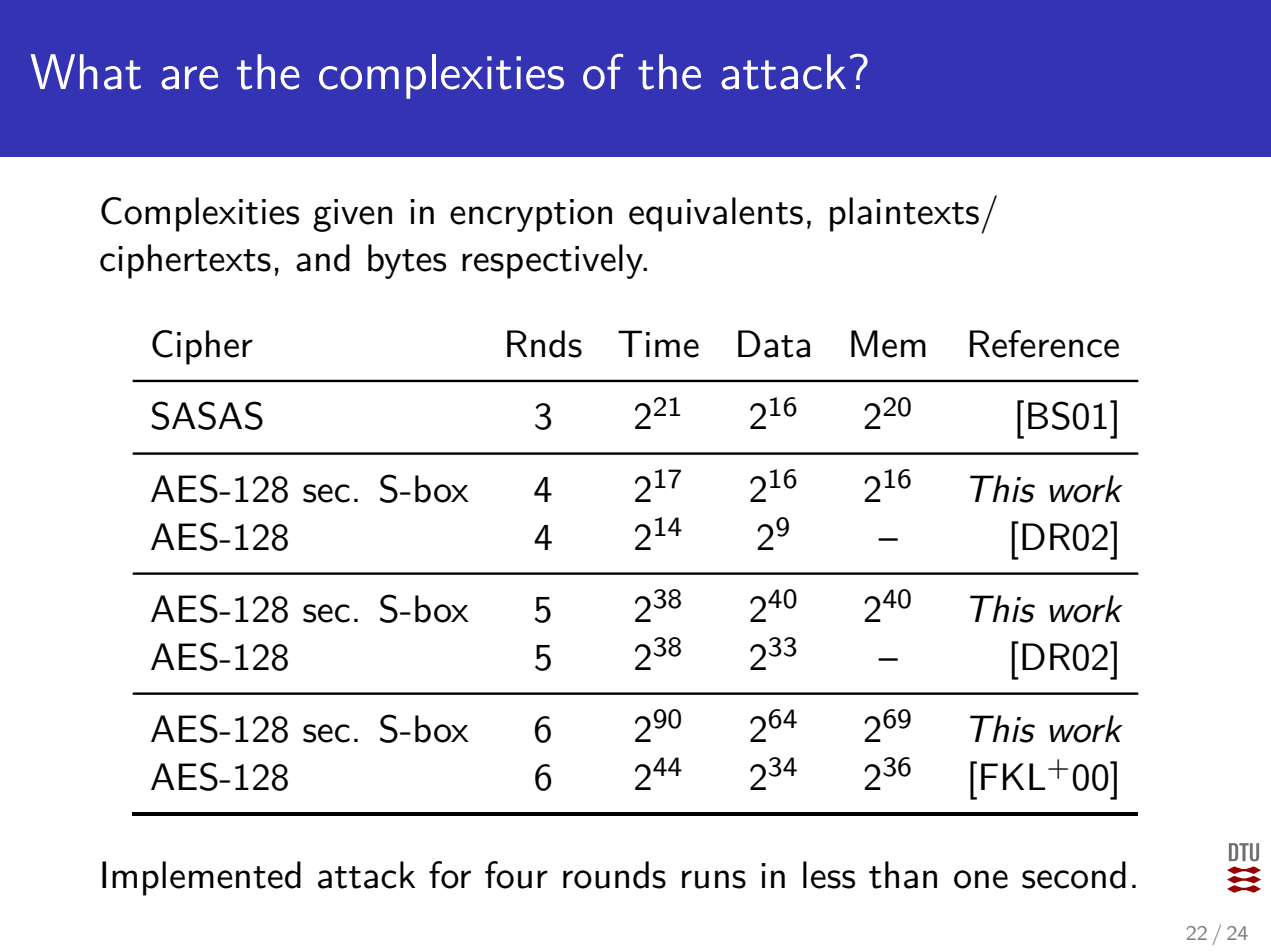 Image resolution: width=1271 pixels, height=952 pixels. Describe the element at coordinates (614, 875) in the image. I see `rounds` at that location.
